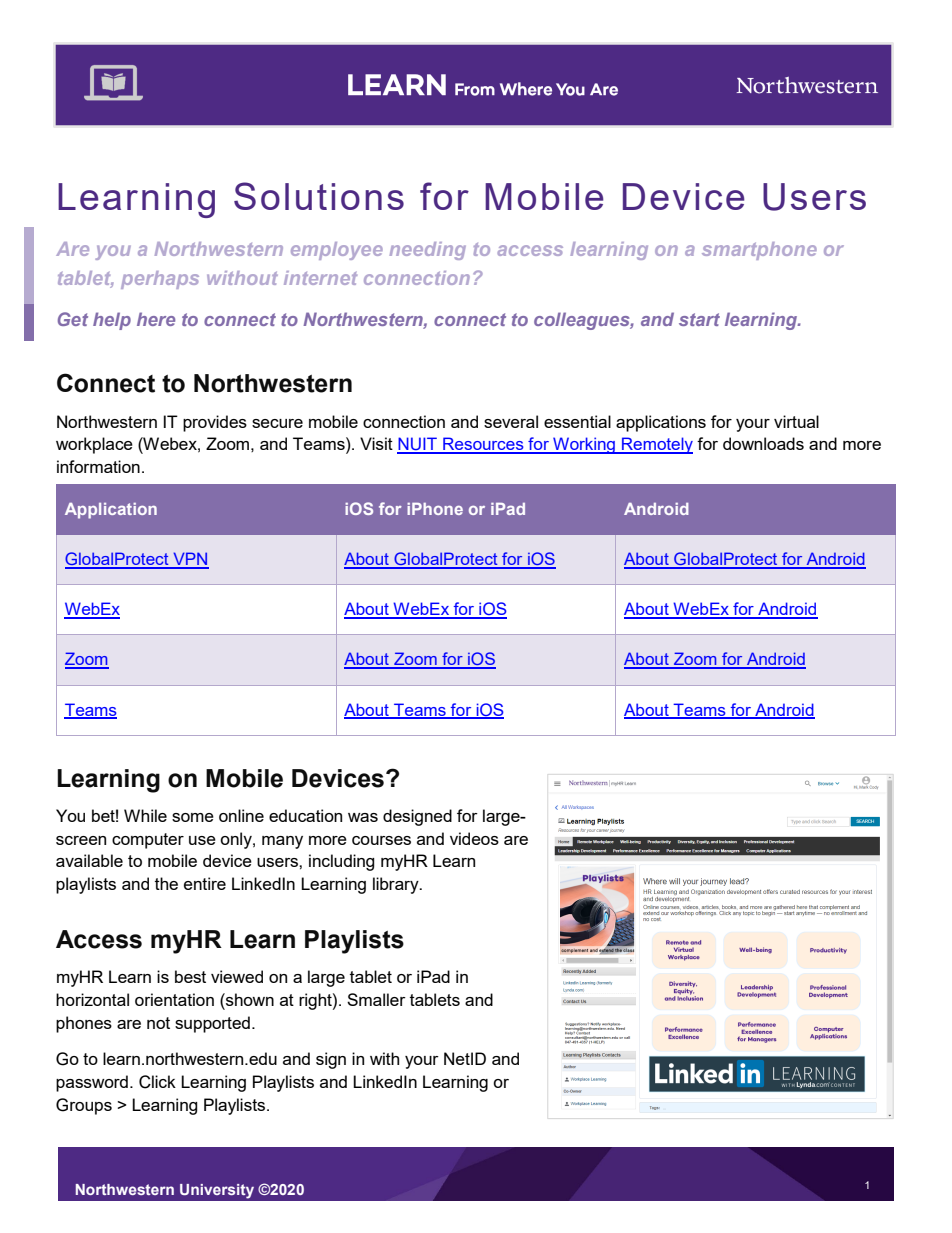  What do you see at coordinates (160, 280) in the document?
I see `perhaps` at bounding box center [160, 280].
